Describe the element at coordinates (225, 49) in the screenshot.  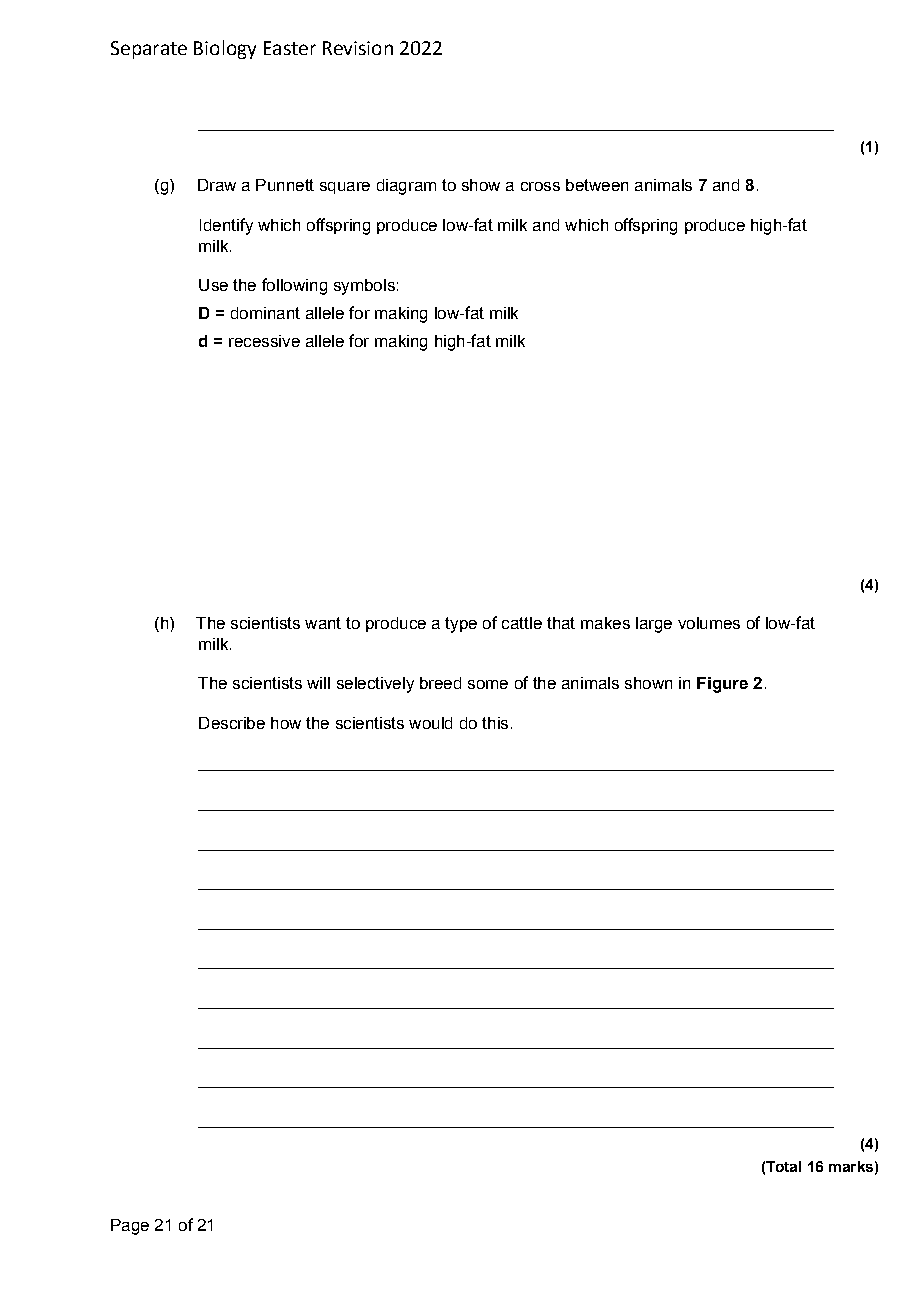
I see `Biology` at that location.
